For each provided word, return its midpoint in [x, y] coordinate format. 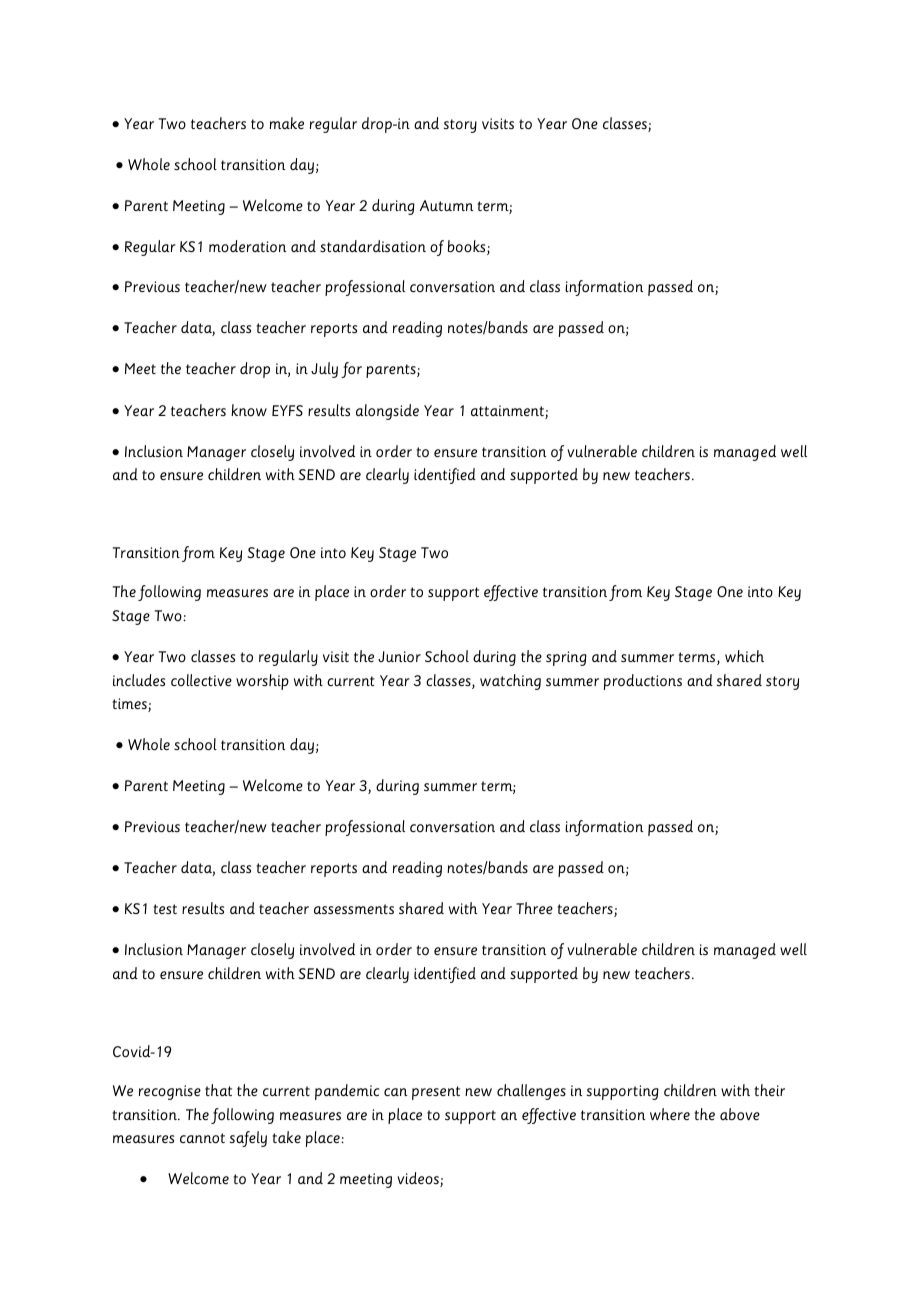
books [468, 247]
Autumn [446, 205]
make [286, 123]
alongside [387, 412]
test [165, 909]
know [249, 410]
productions [643, 682]
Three [534, 908]
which [744, 656]
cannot [202, 1138]
